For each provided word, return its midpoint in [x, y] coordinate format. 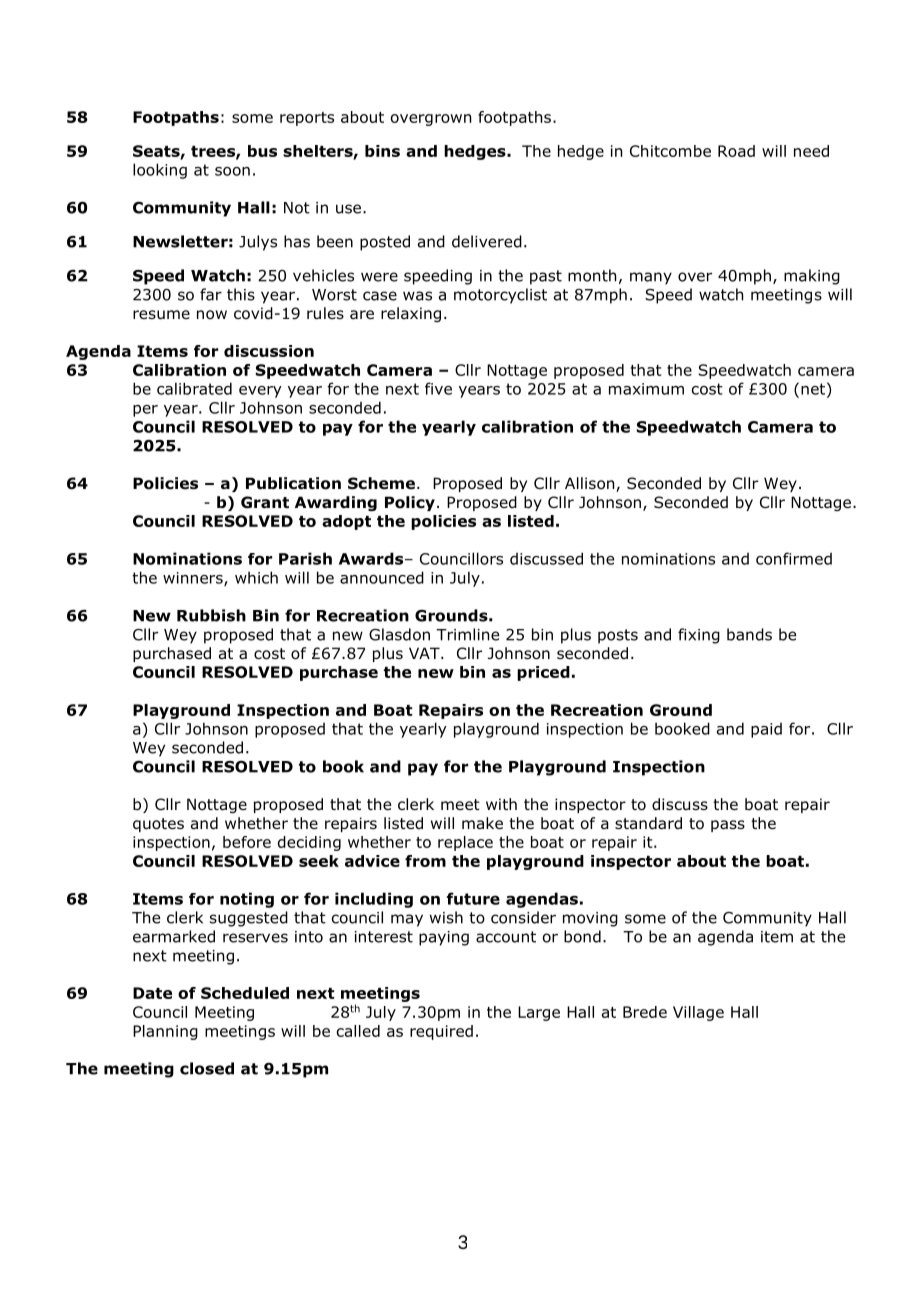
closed [207, 1068]
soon [232, 171]
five [438, 388]
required [441, 1032]
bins [382, 151]
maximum [646, 389]
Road [736, 151]
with [501, 804]
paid [766, 730]
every [260, 392]
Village [698, 1013]
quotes [158, 825]
